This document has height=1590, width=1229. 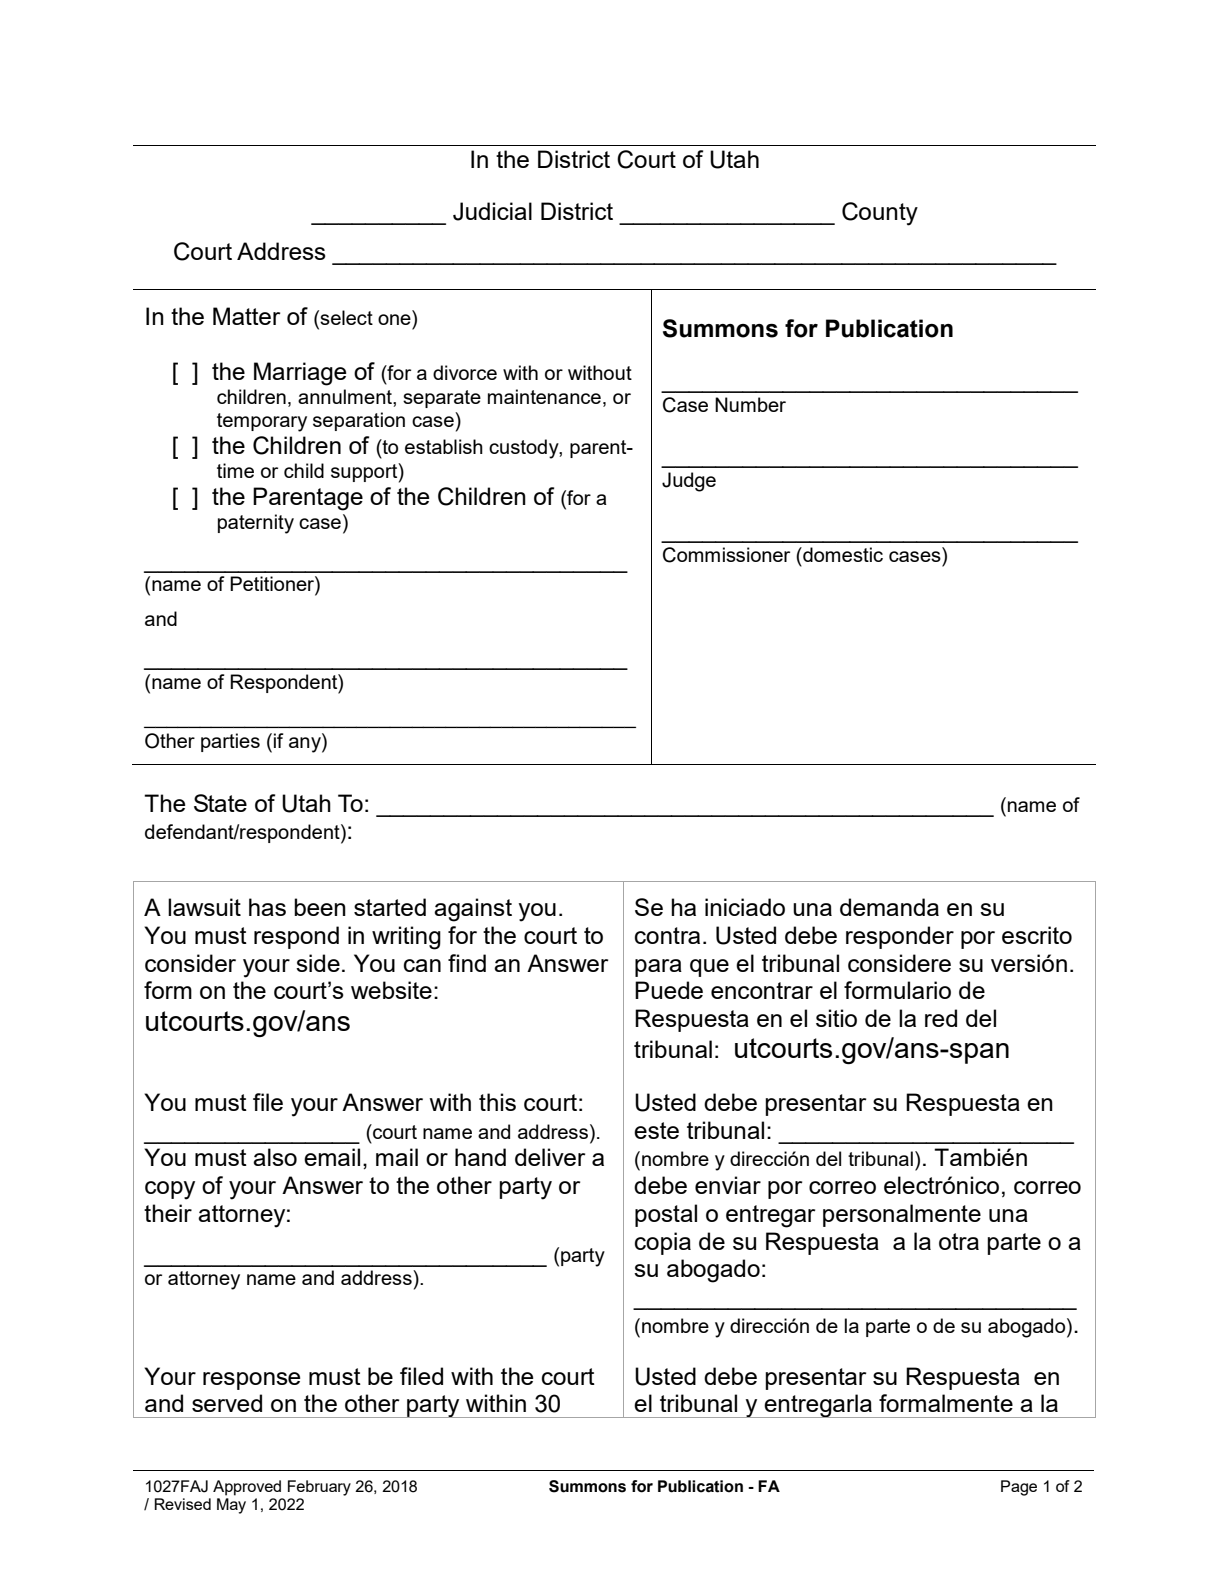 What do you see at coordinates (246, 316) in the document?
I see `Matter` at bounding box center [246, 316].
